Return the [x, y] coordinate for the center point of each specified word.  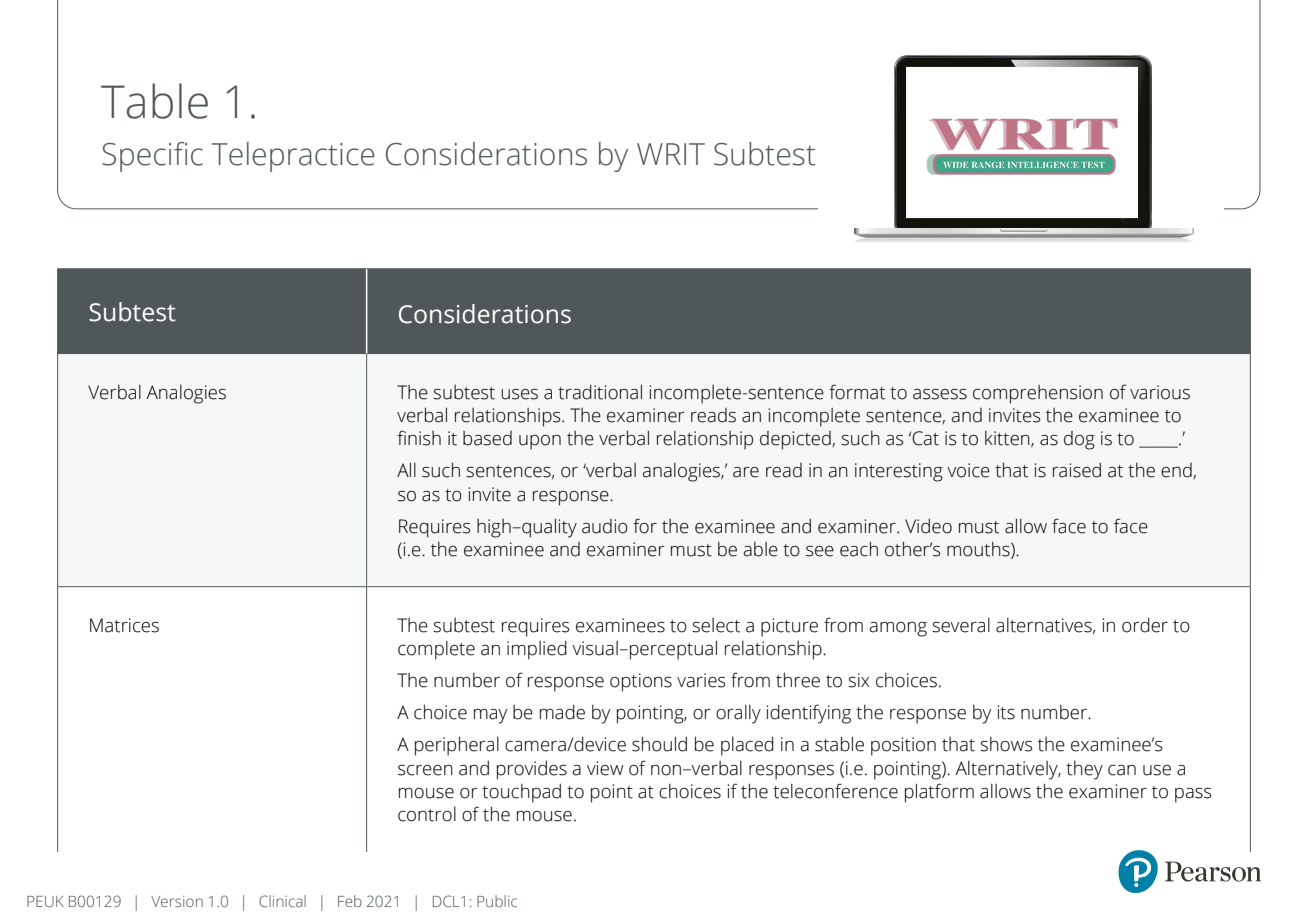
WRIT [671, 154]
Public [497, 901]
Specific [152, 157]
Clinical [282, 901]
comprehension [1038, 394]
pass [1193, 795]
